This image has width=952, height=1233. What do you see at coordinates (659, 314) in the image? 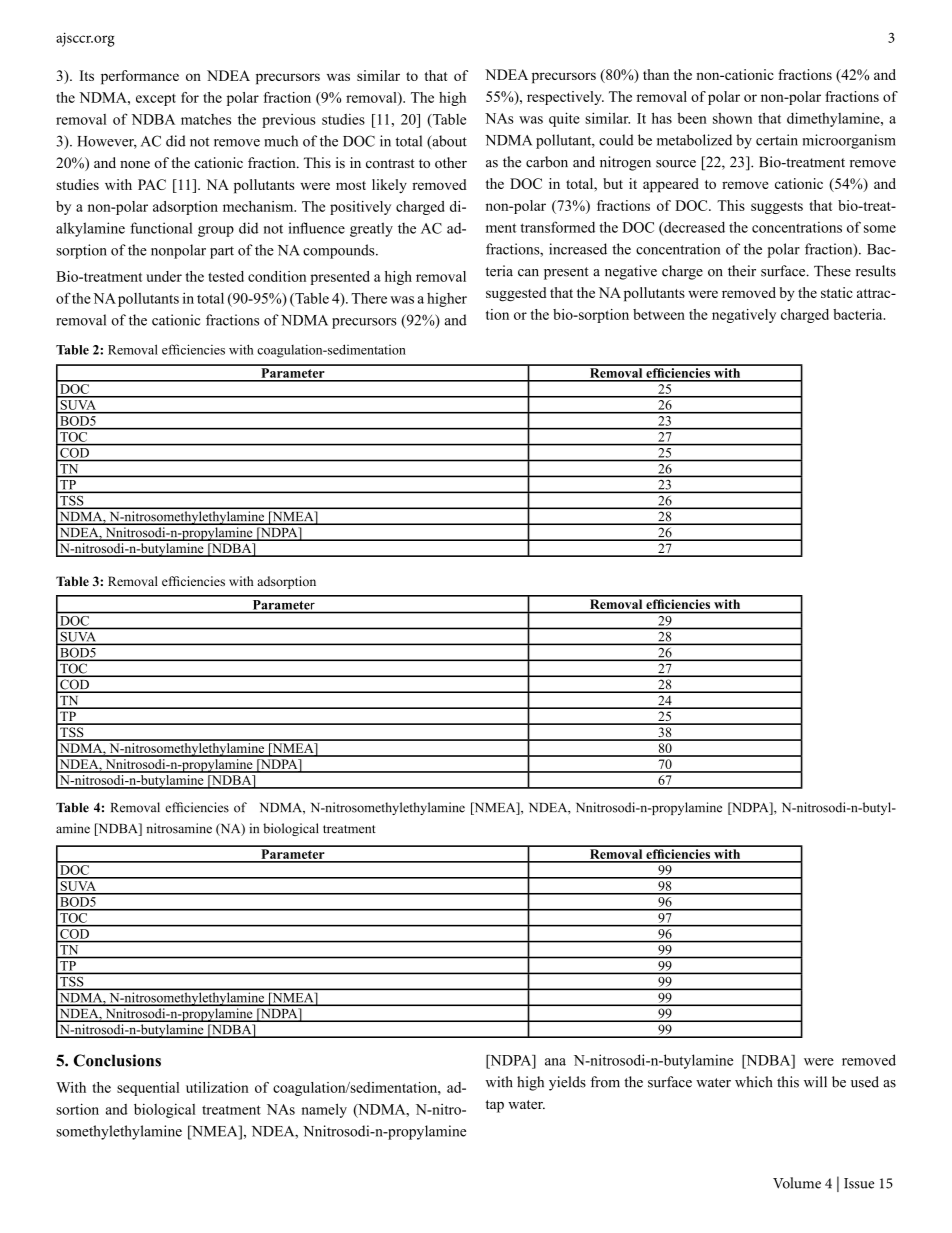
I see `between` at bounding box center [659, 314].
